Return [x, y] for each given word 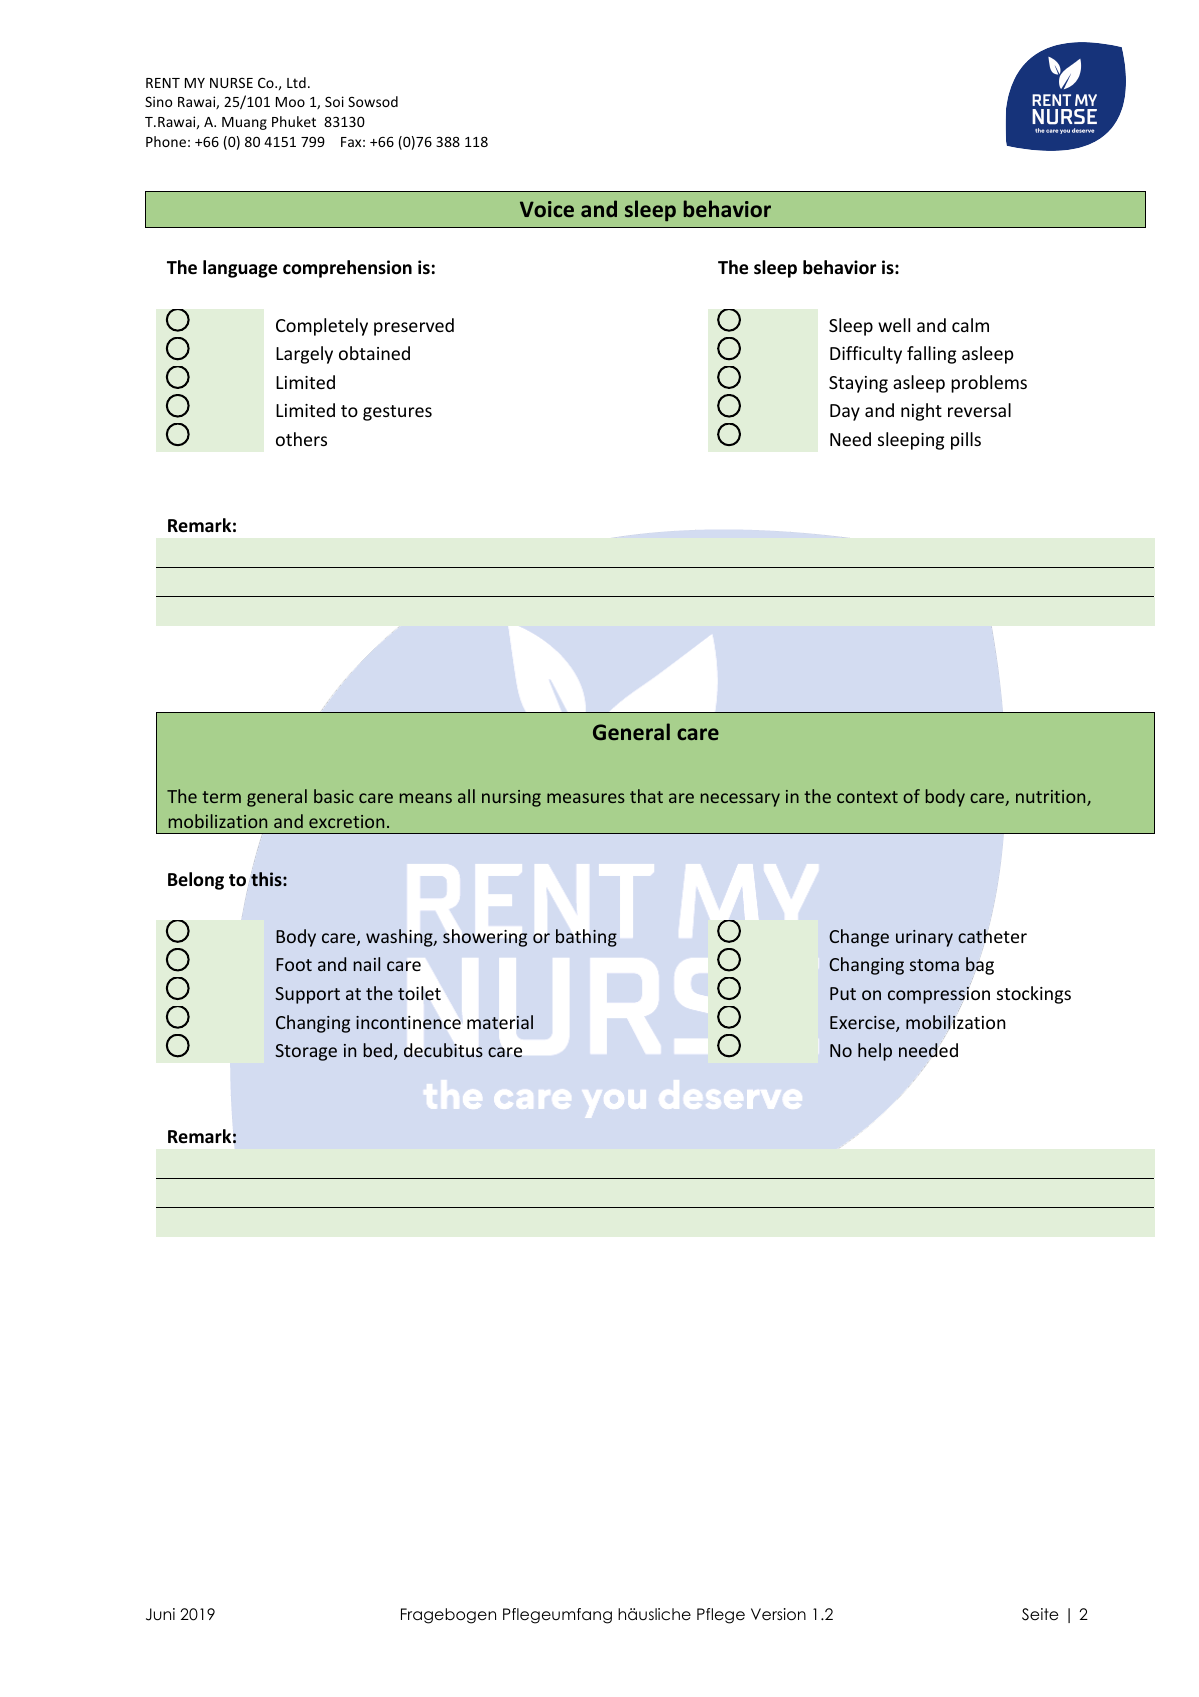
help [875, 1052]
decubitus [443, 1050]
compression [939, 995]
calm [970, 325]
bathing [586, 938]
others [301, 439]
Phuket [294, 121]
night [921, 412]
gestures [397, 413]
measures [586, 798]
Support [307, 995]
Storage [306, 1052]
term [221, 797]
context [867, 797]
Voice [547, 209]
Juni [160, 1614]
